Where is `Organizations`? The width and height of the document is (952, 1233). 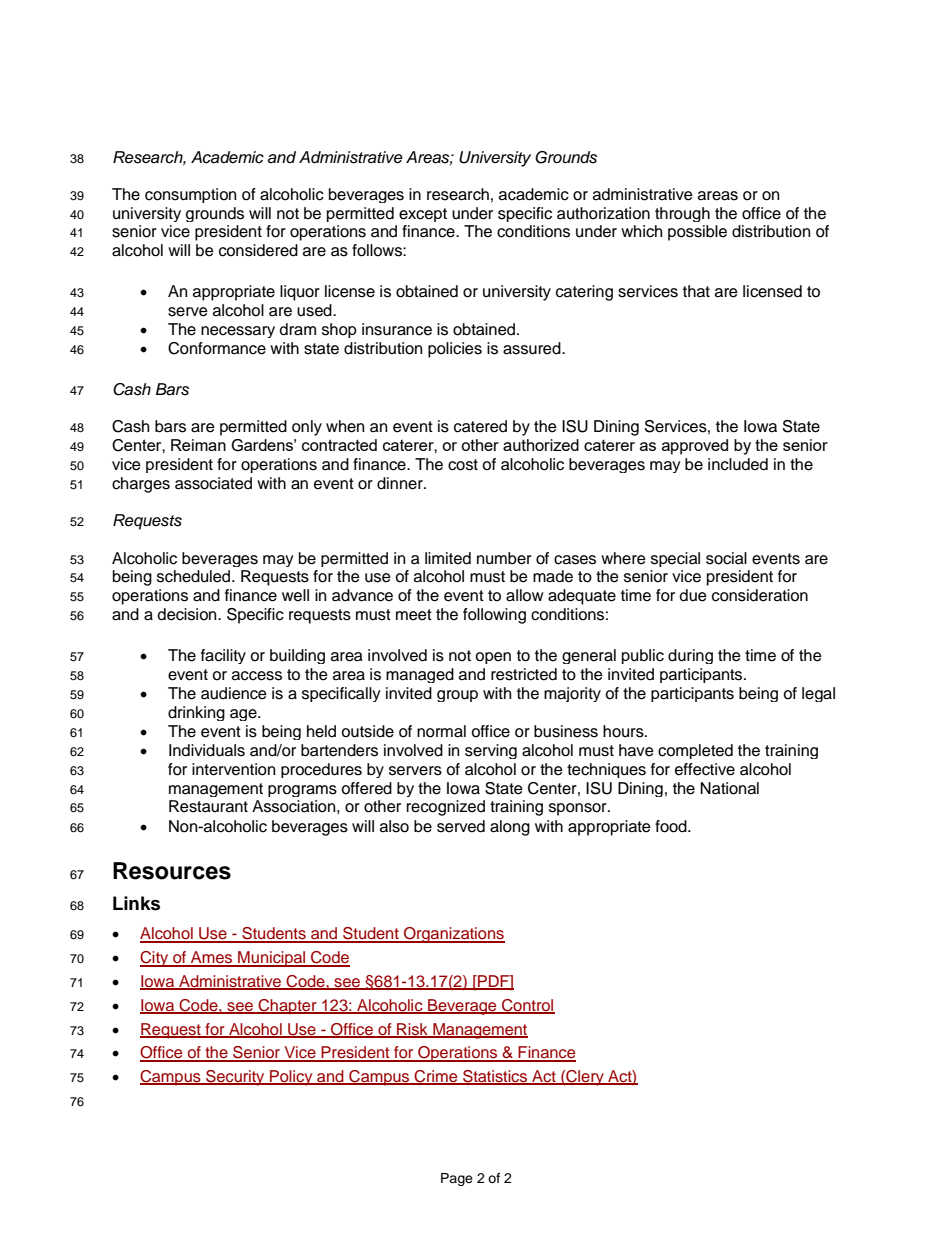
Organizations is located at coordinates (453, 935).
